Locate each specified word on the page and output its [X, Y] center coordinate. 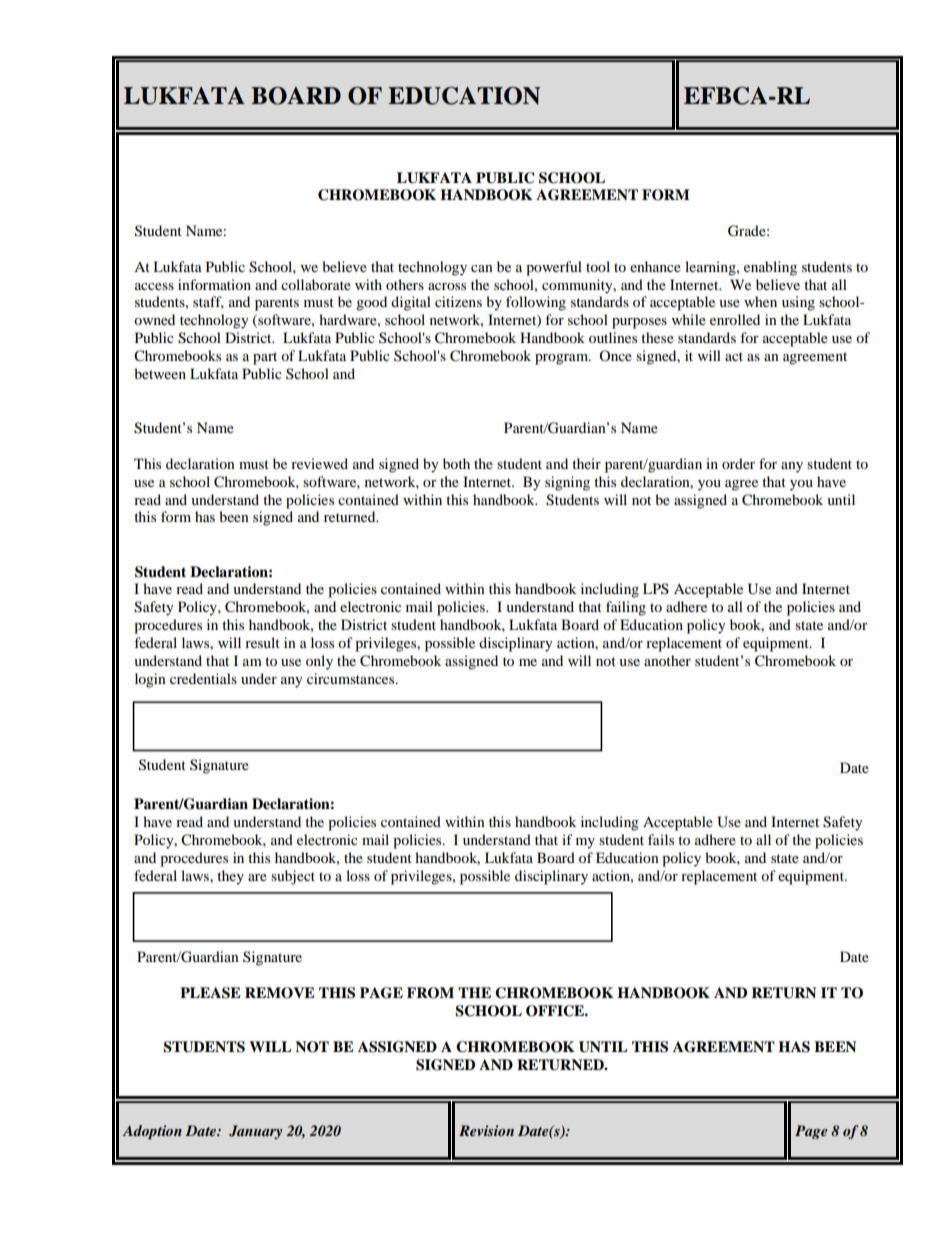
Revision [486, 1130]
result [262, 642]
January [255, 1132]
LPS [656, 588]
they [230, 877]
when [760, 301]
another [667, 660]
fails [661, 839]
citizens [458, 301]
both [456, 463]
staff [208, 302]
